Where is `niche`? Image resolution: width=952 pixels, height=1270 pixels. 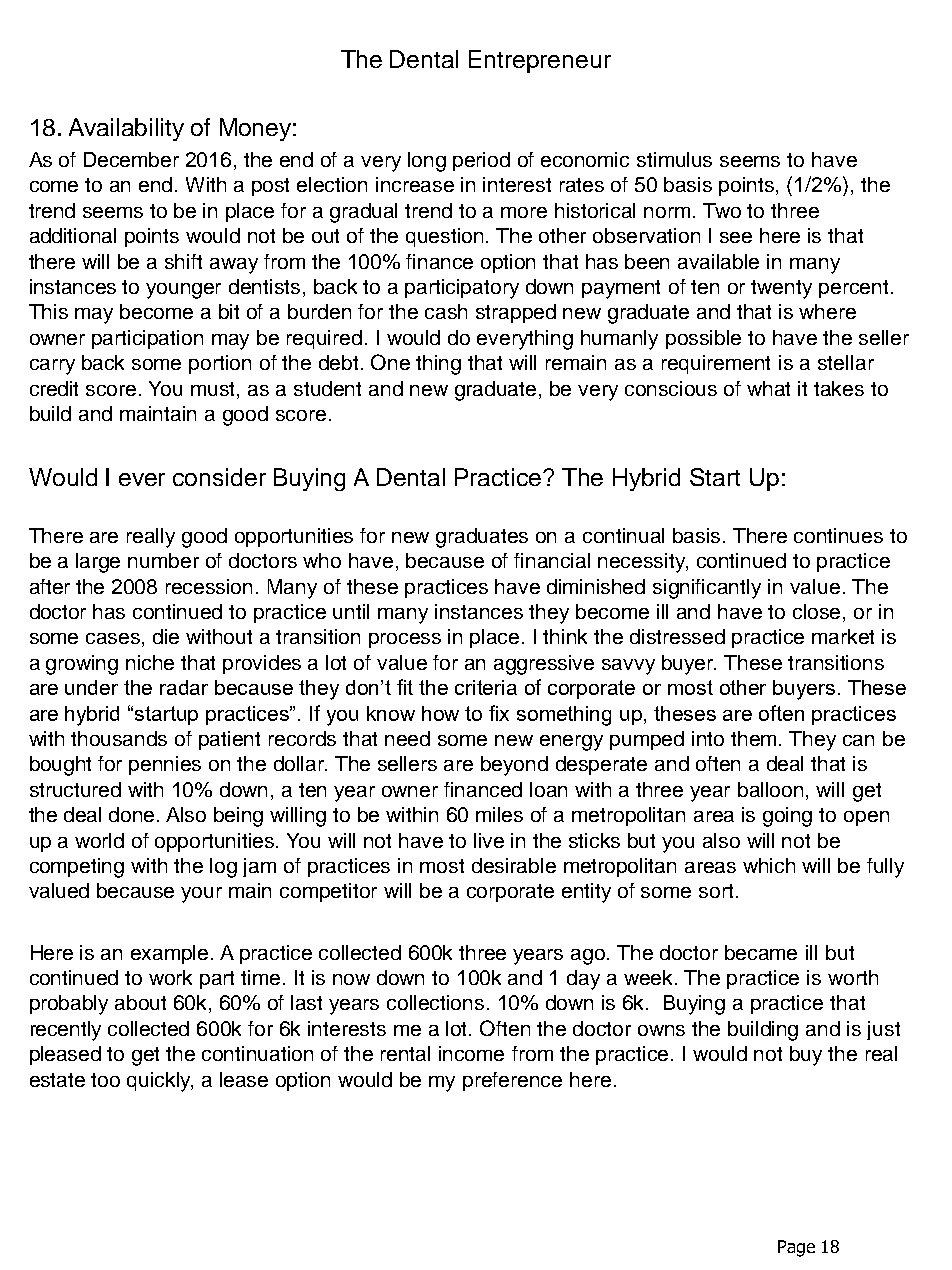 niche is located at coordinates (150, 662).
